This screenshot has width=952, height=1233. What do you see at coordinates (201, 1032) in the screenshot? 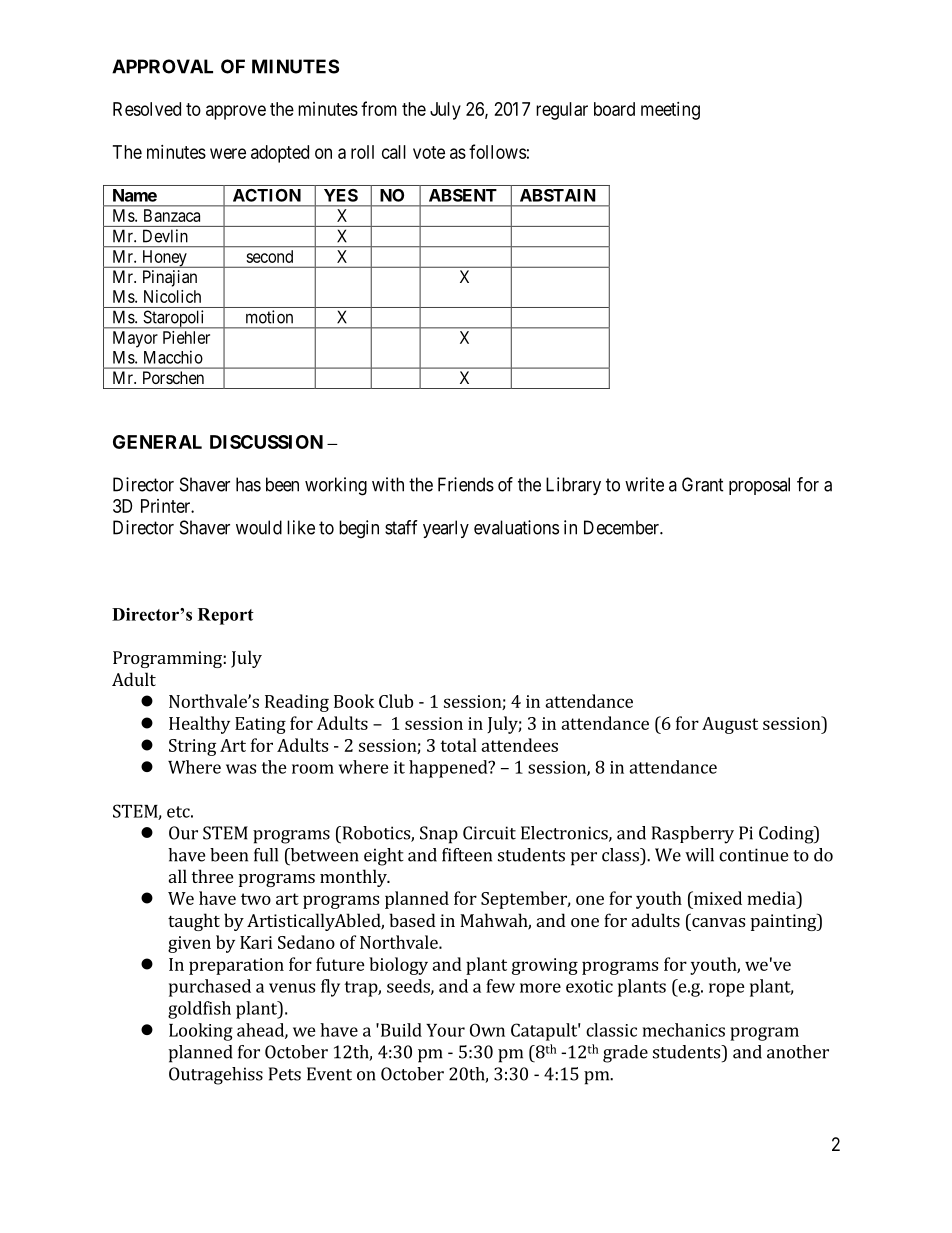
I see `Looking` at bounding box center [201, 1032].
